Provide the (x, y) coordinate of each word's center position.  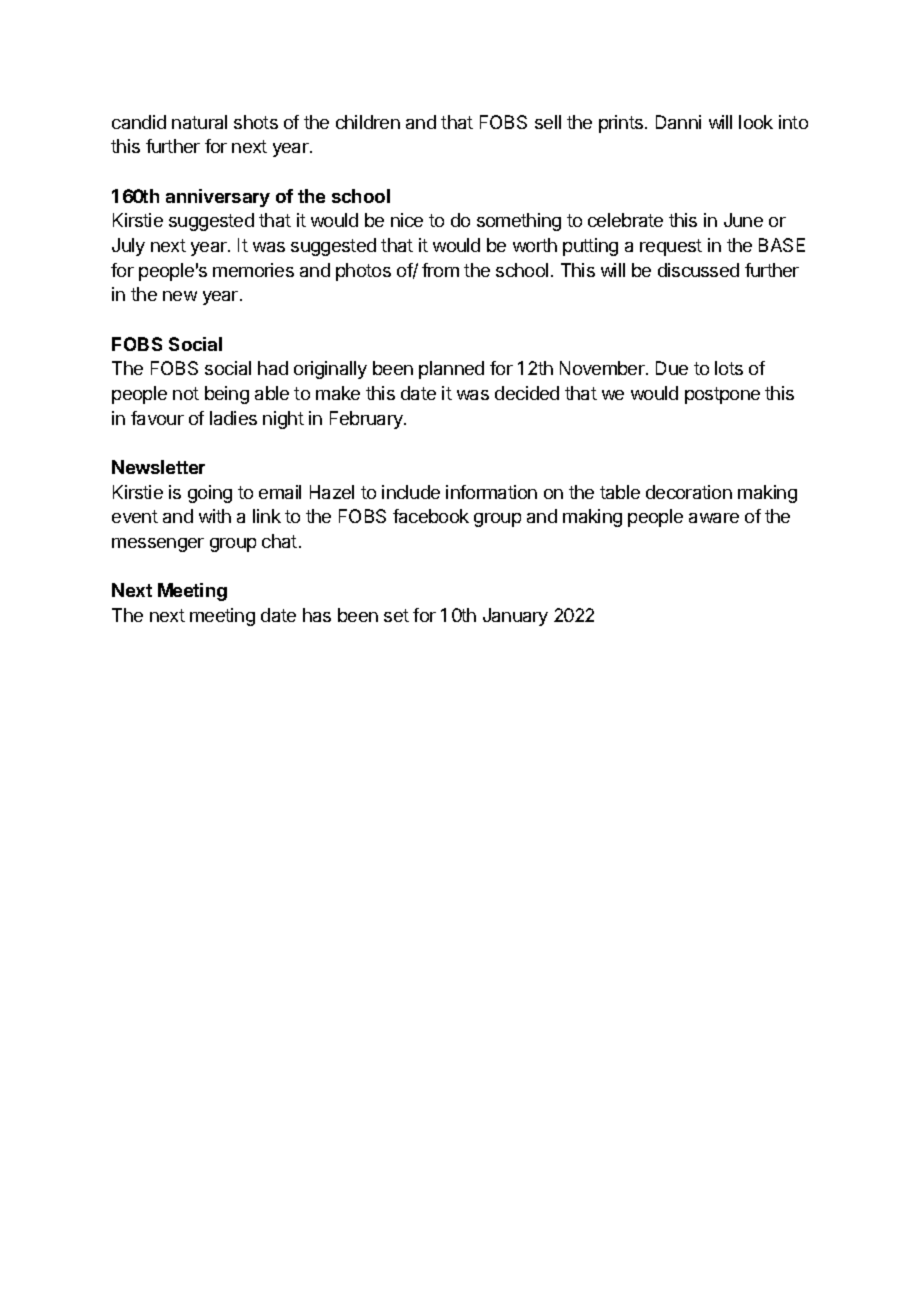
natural (199, 122)
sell (548, 122)
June (743, 220)
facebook (431, 516)
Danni (678, 122)
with (215, 516)
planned (451, 370)
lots (729, 368)
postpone (722, 395)
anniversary (218, 198)
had (273, 368)
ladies (233, 418)
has (317, 615)
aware (714, 518)
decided (527, 393)
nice (407, 220)
